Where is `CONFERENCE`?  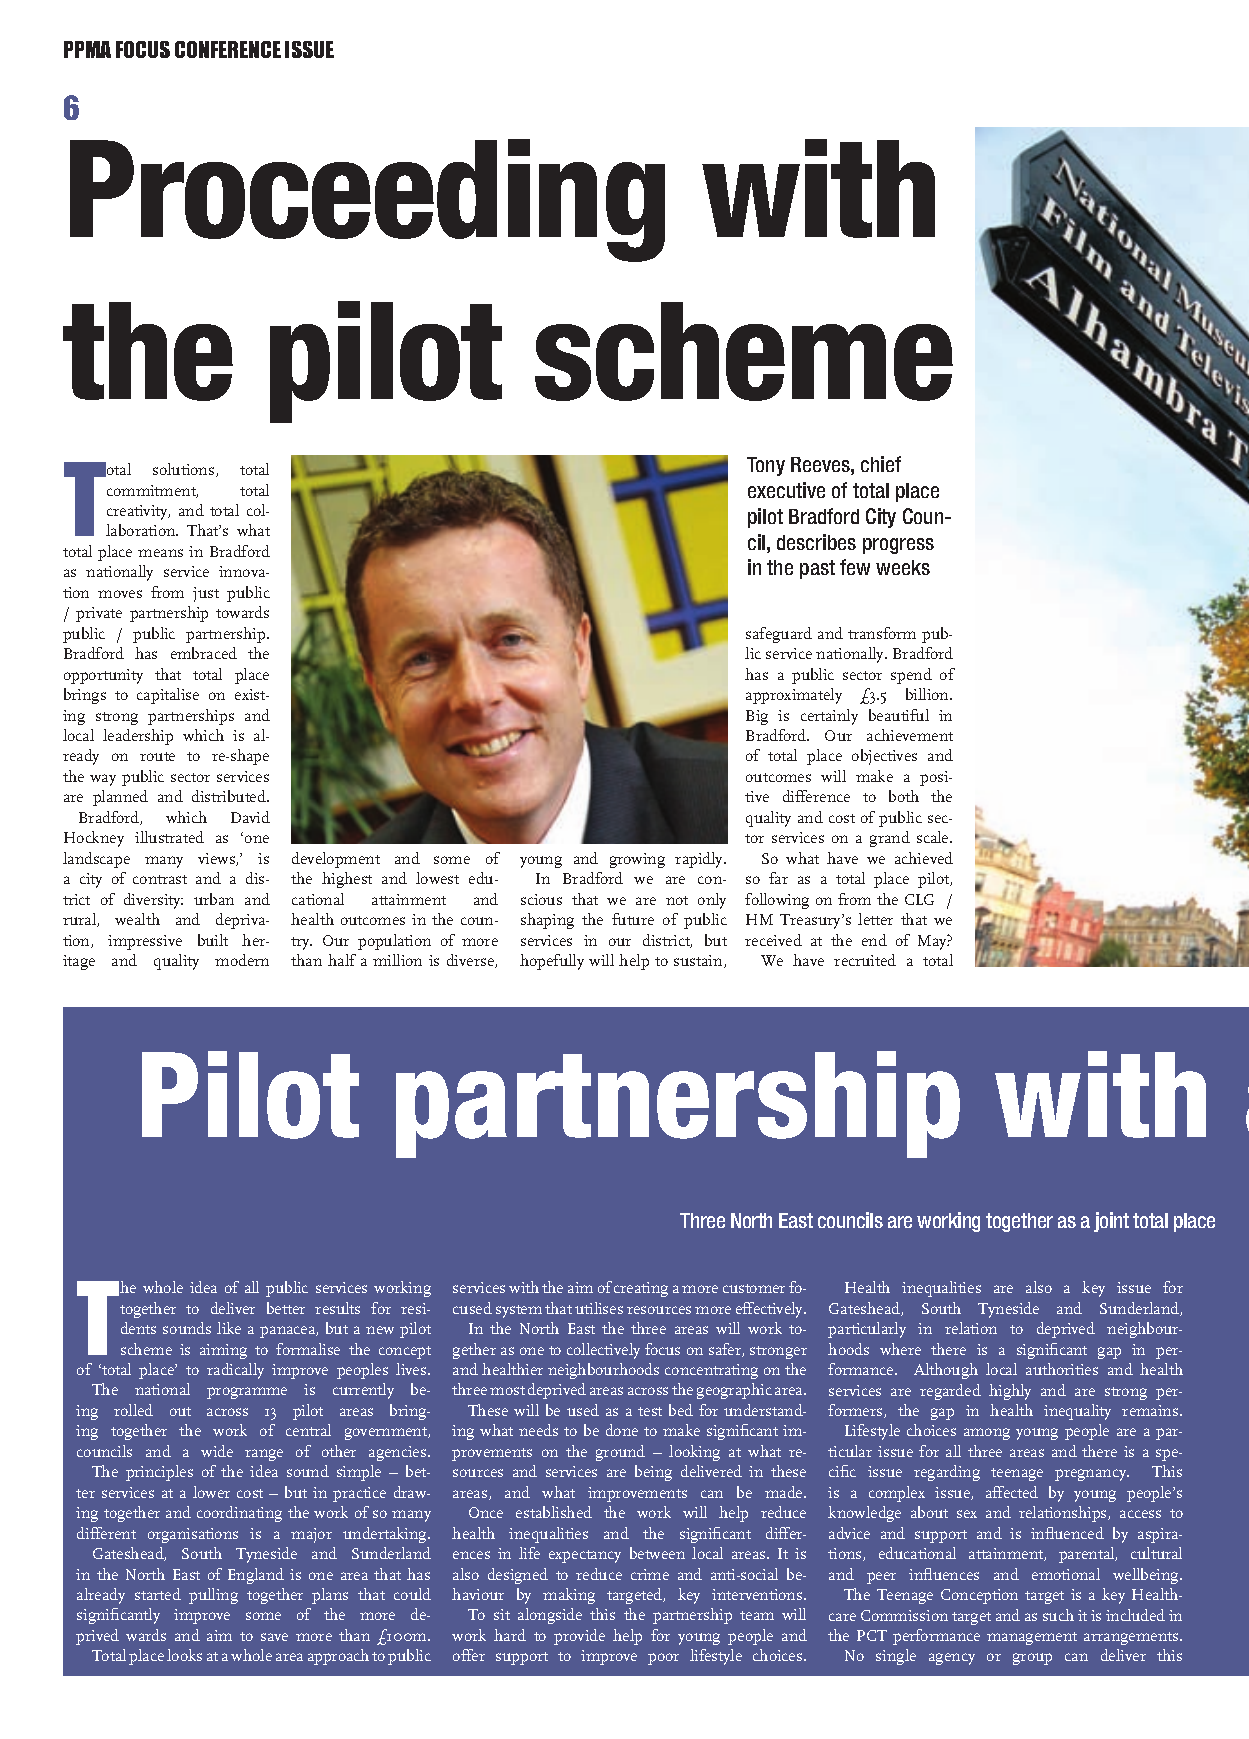
CONFERENCE is located at coordinates (228, 49).
